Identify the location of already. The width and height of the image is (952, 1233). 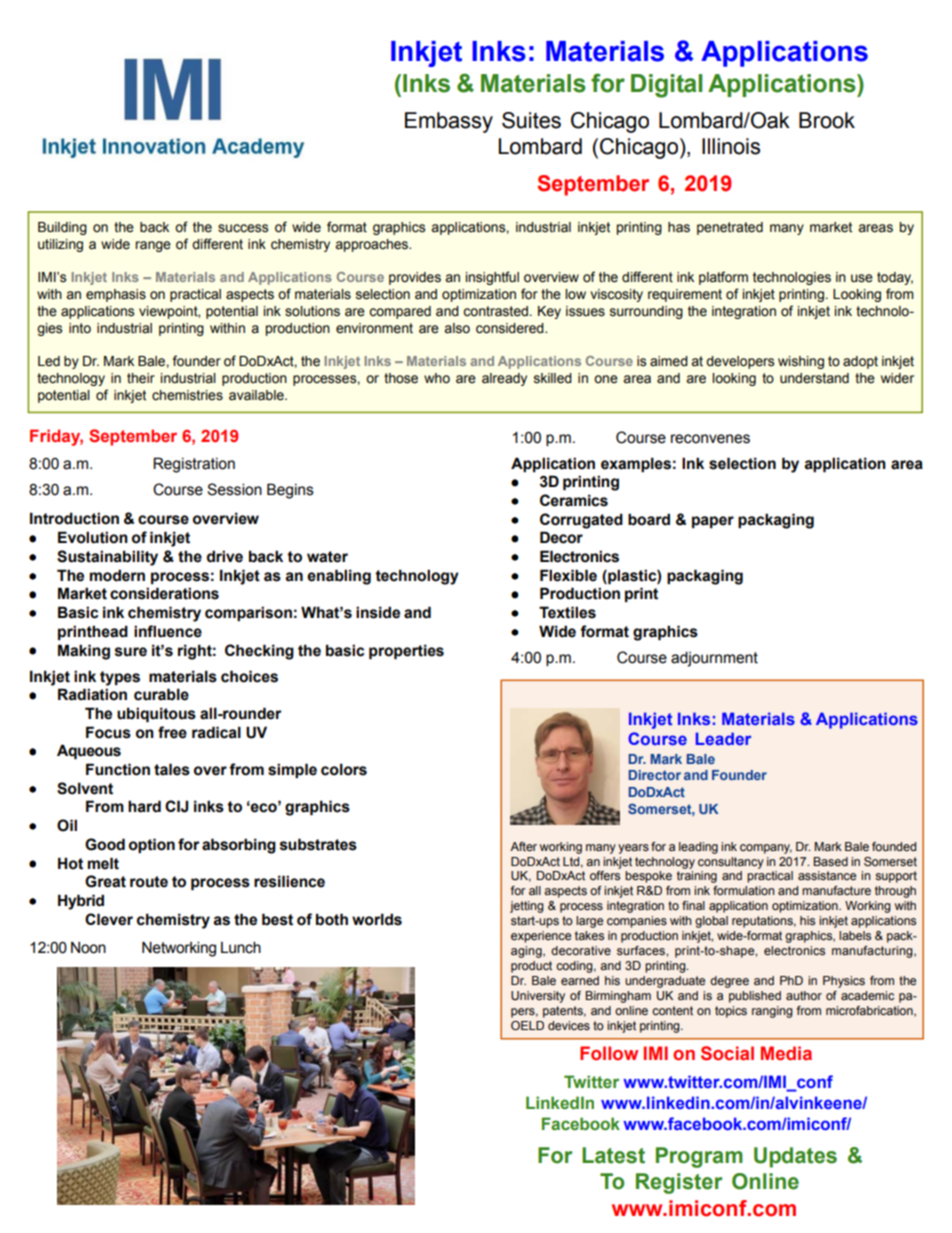
(504, 379).
